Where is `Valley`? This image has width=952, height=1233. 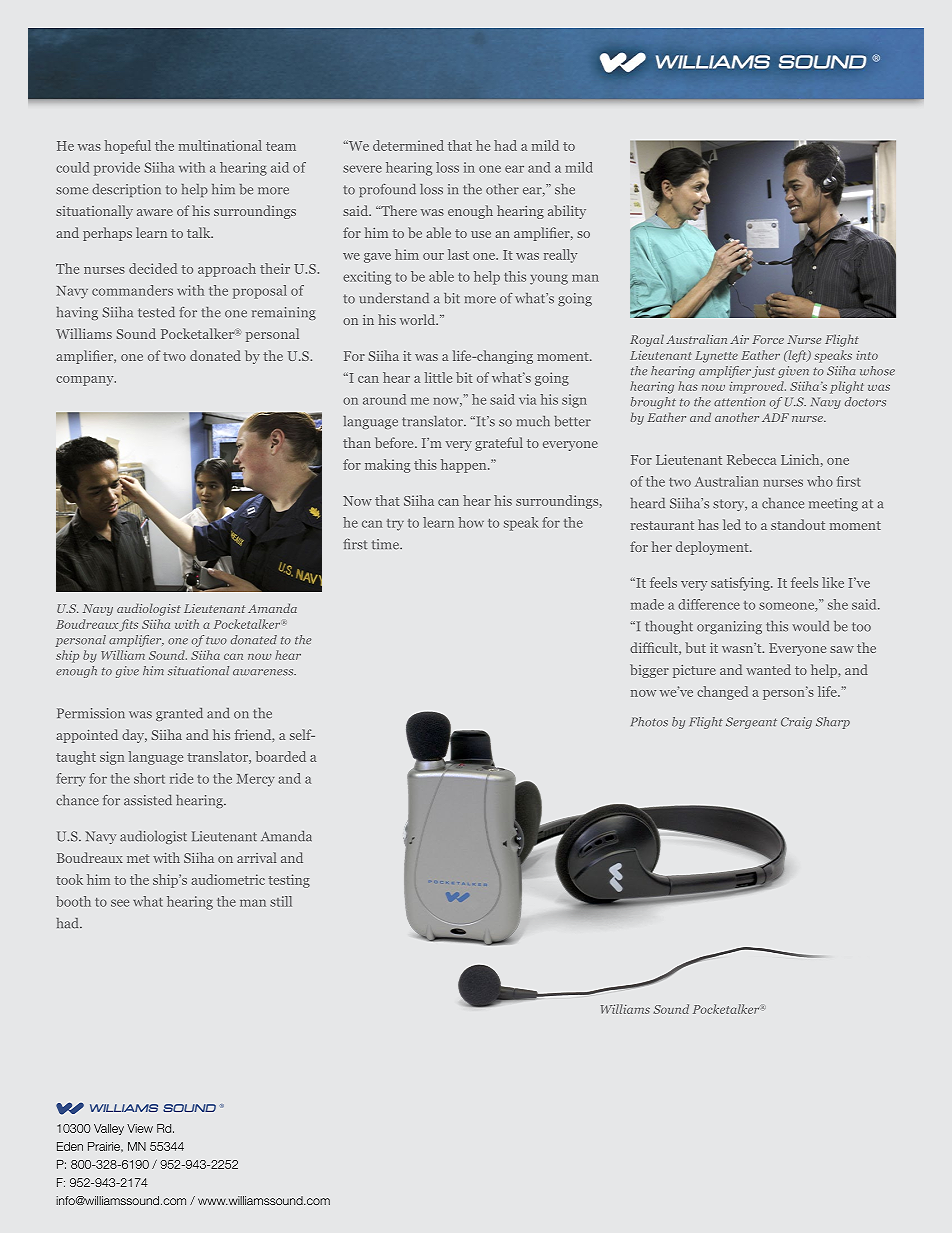 Valley is located at coordinates (109, 1129).
